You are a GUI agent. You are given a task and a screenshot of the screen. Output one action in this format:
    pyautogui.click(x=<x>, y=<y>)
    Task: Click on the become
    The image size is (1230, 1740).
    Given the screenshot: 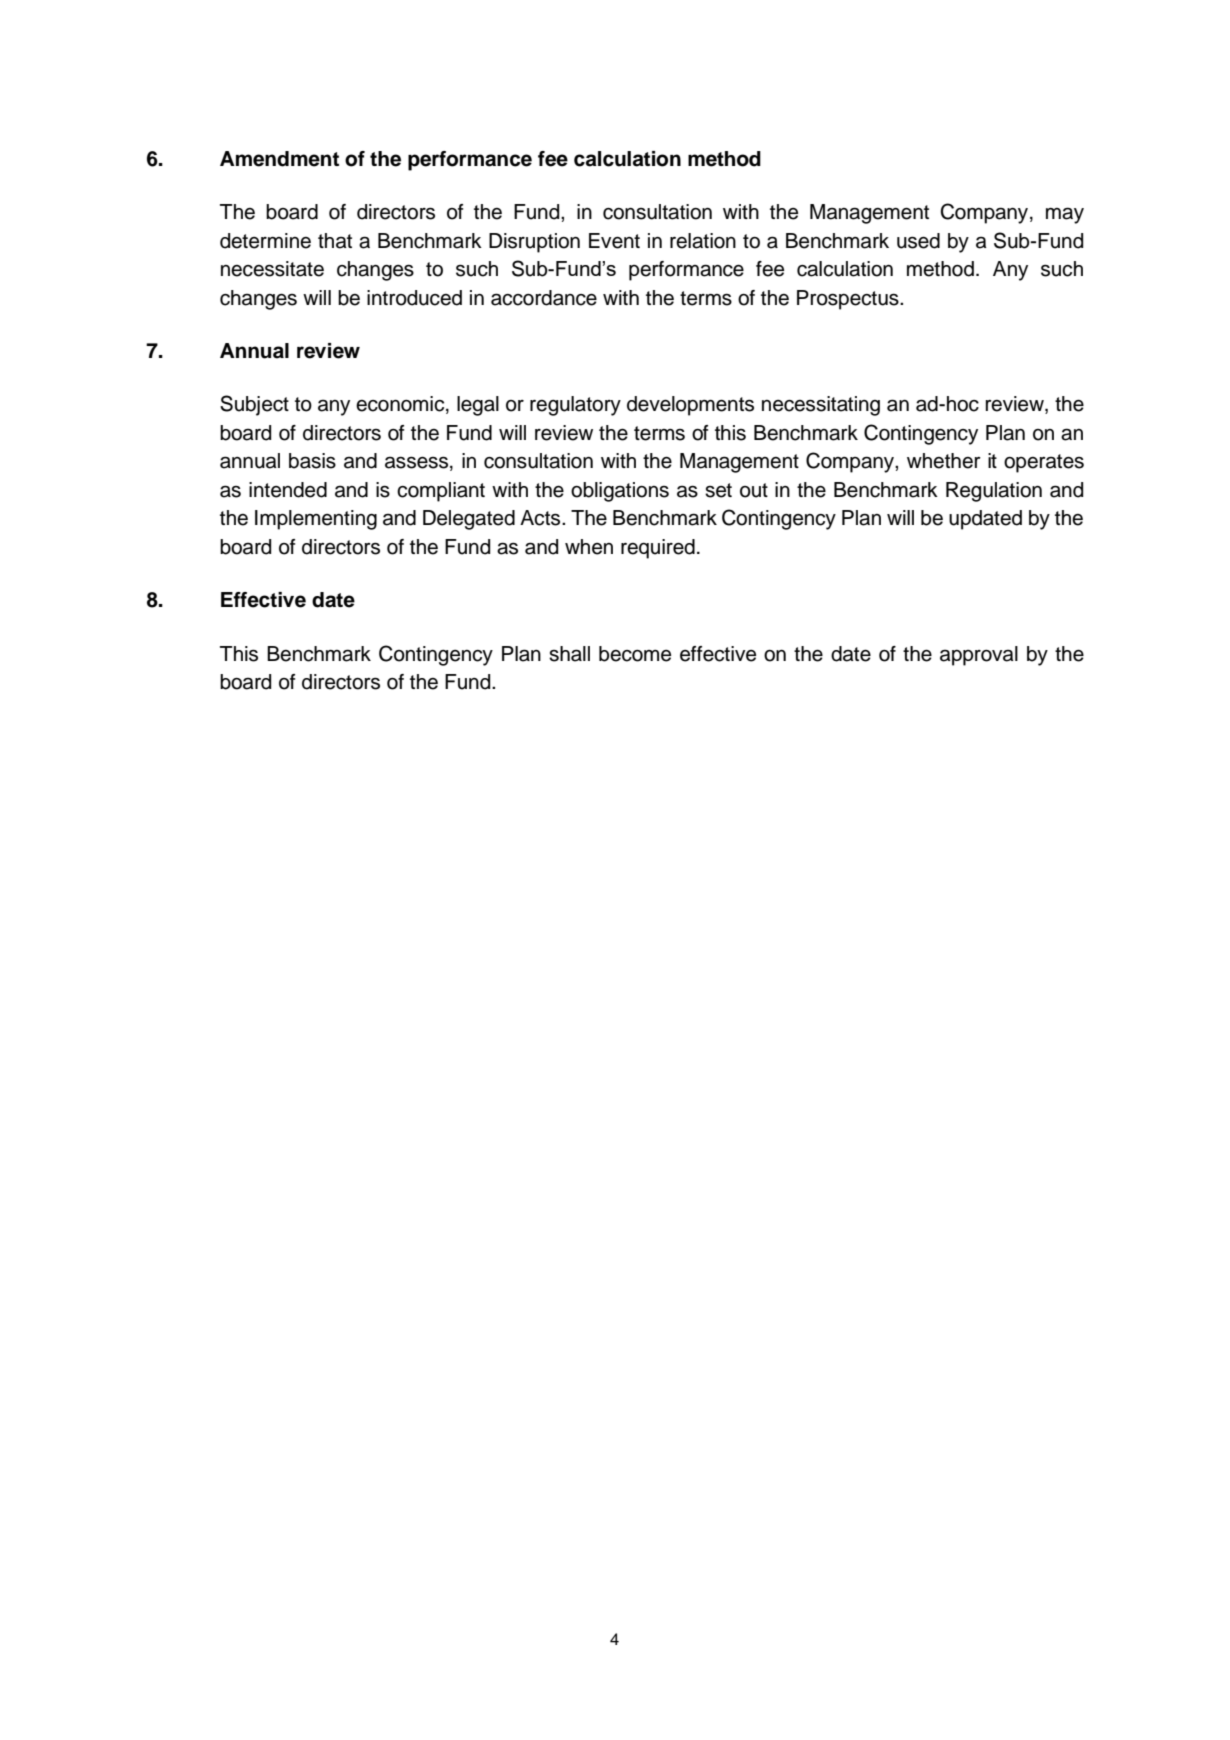 What is the action you would take?
    pyautogui.click(x=635, y=654)
